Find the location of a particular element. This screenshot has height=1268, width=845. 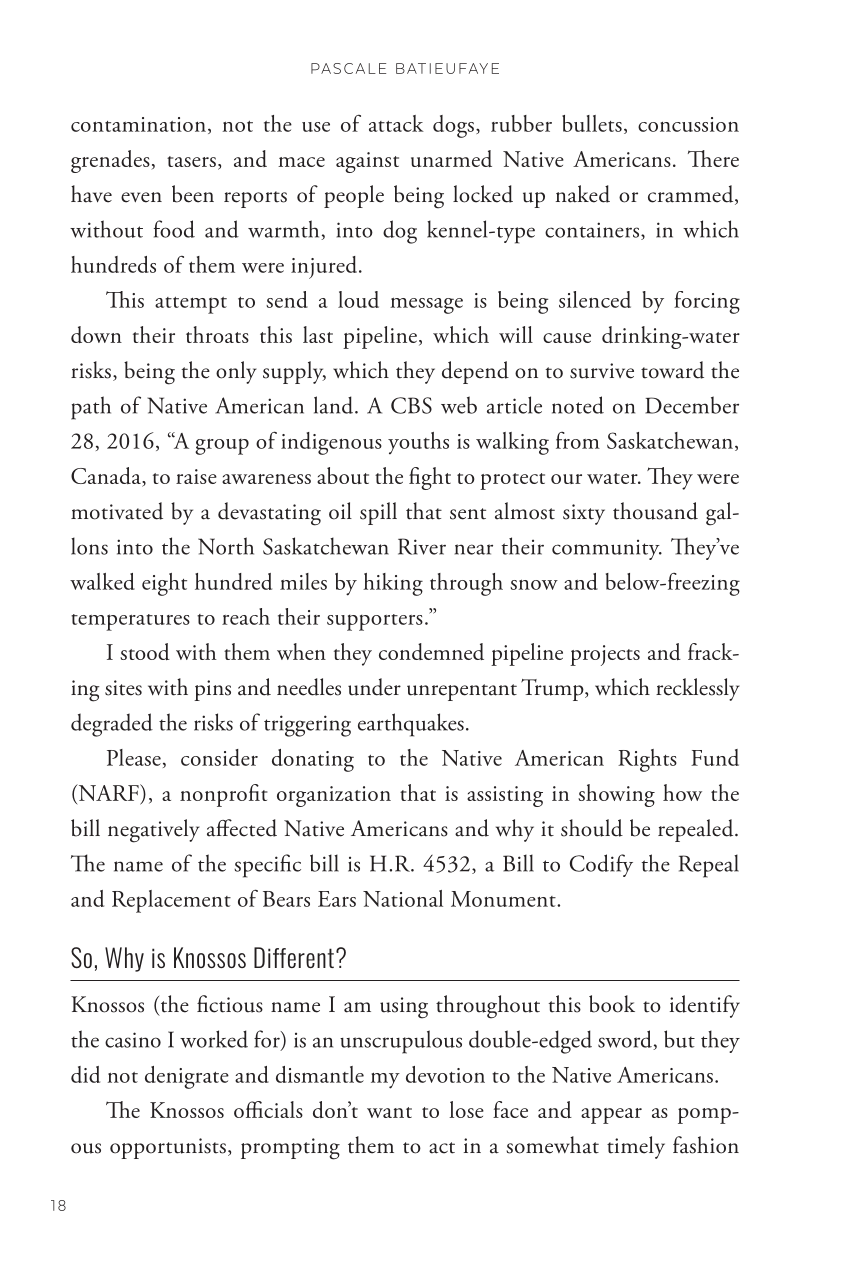

against is located at coordinates (367, 162).
